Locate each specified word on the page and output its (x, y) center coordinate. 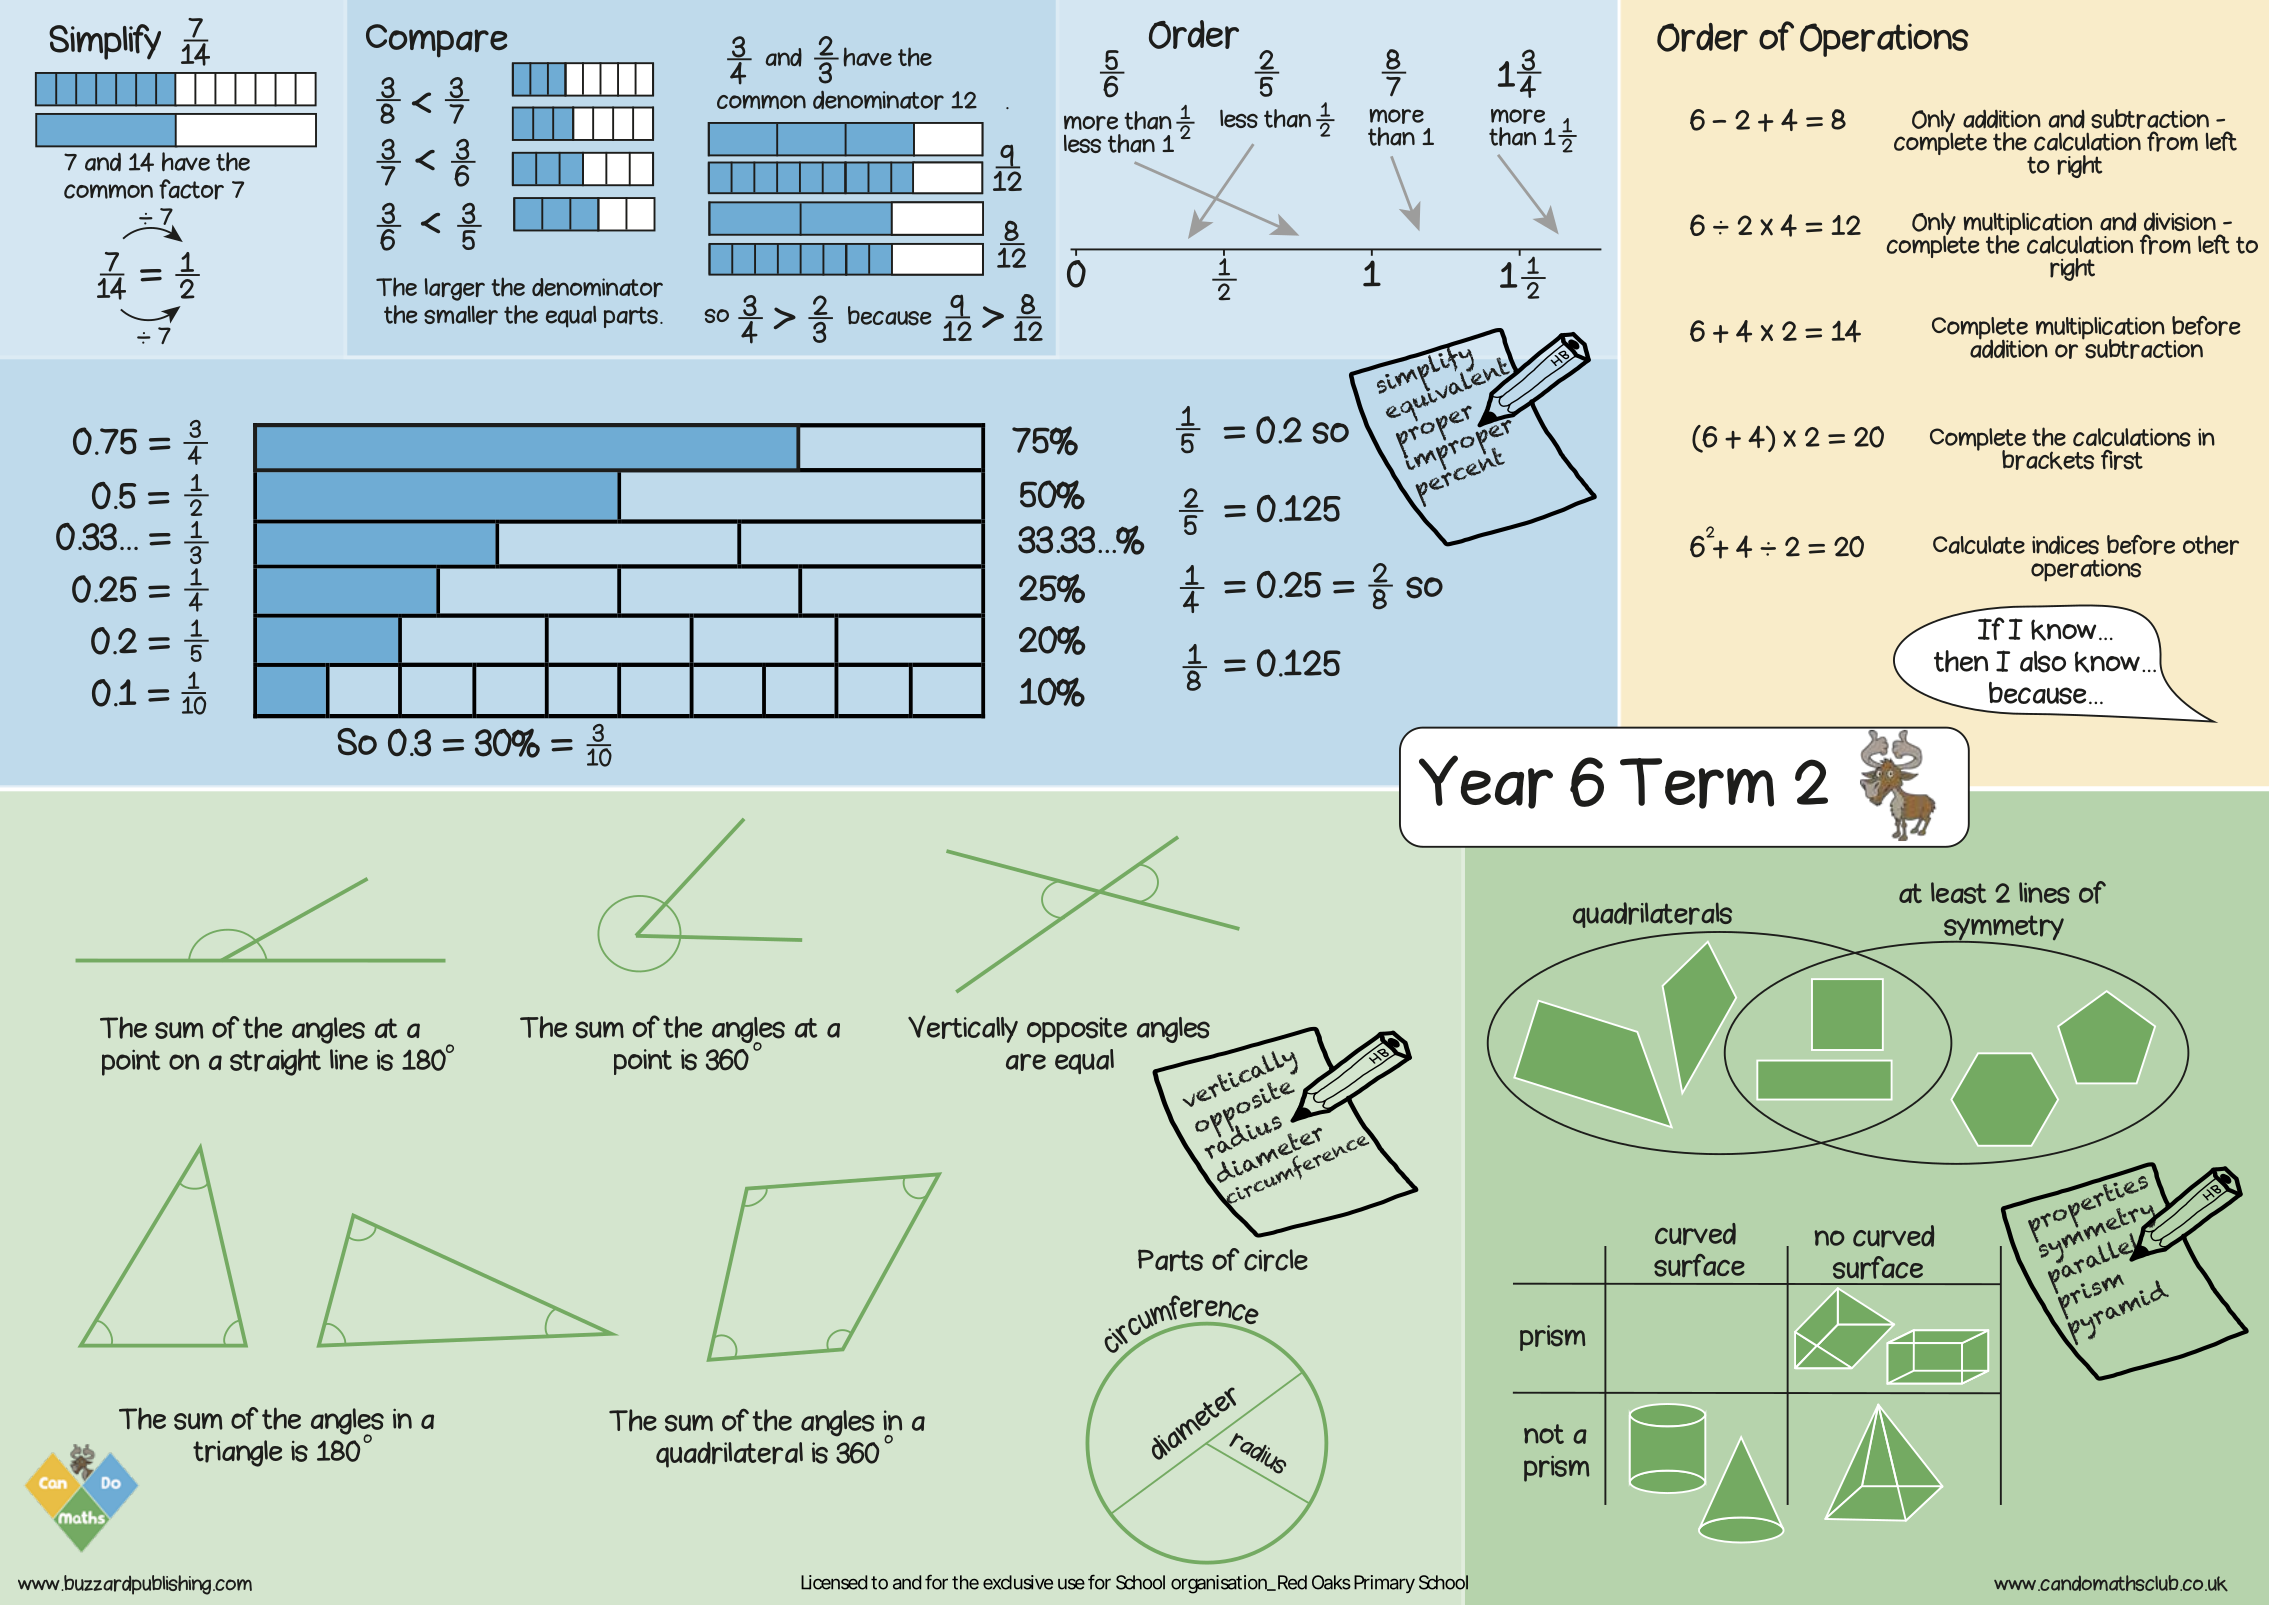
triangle (237, 1453)
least (1958, 893)
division (2180, 221)
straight (275, 1062)
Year (1486, 782)
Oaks (1331, 1582)
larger (455, 289)
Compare (436, 41)
